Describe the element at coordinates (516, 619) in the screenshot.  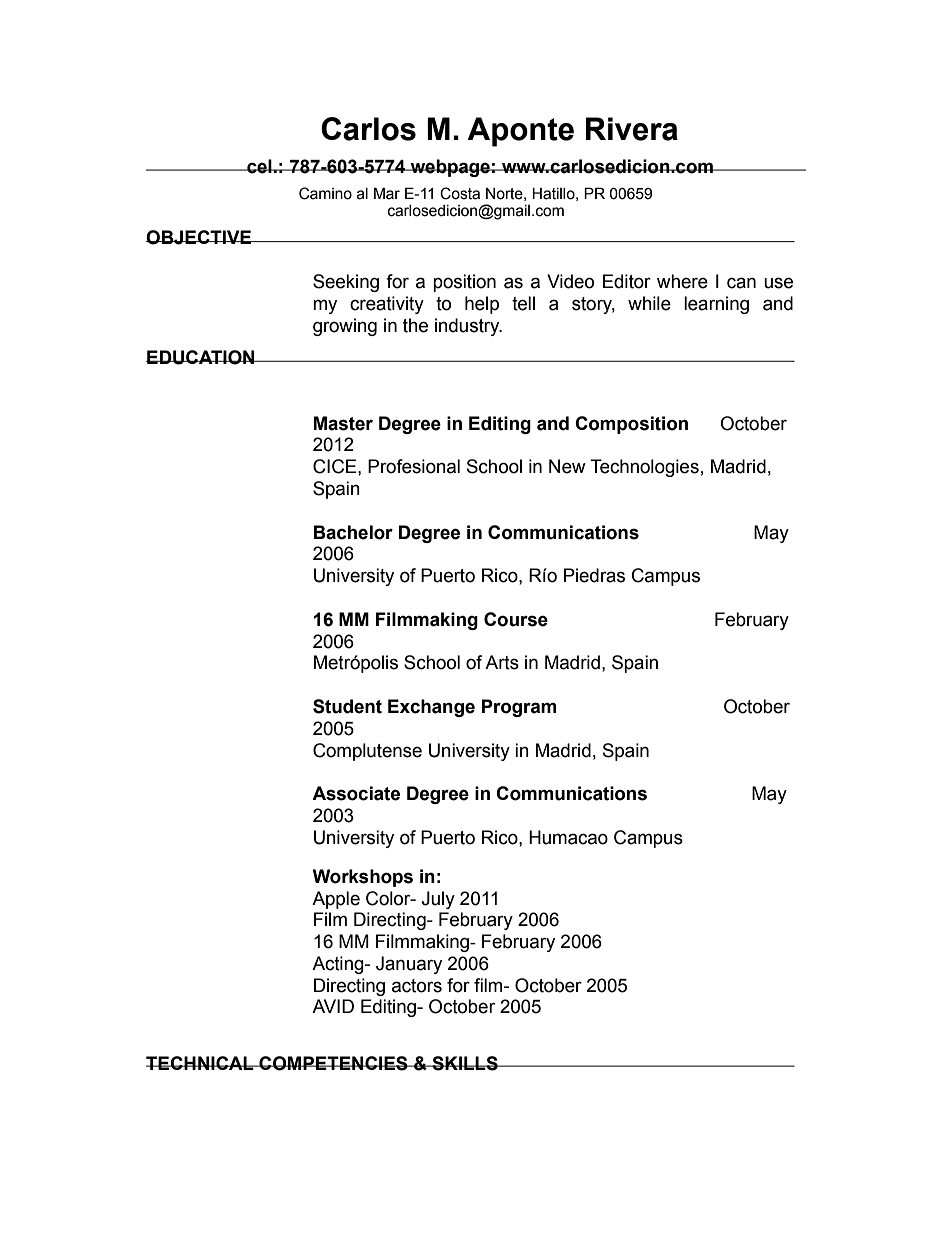
I see `Course` at that location.
